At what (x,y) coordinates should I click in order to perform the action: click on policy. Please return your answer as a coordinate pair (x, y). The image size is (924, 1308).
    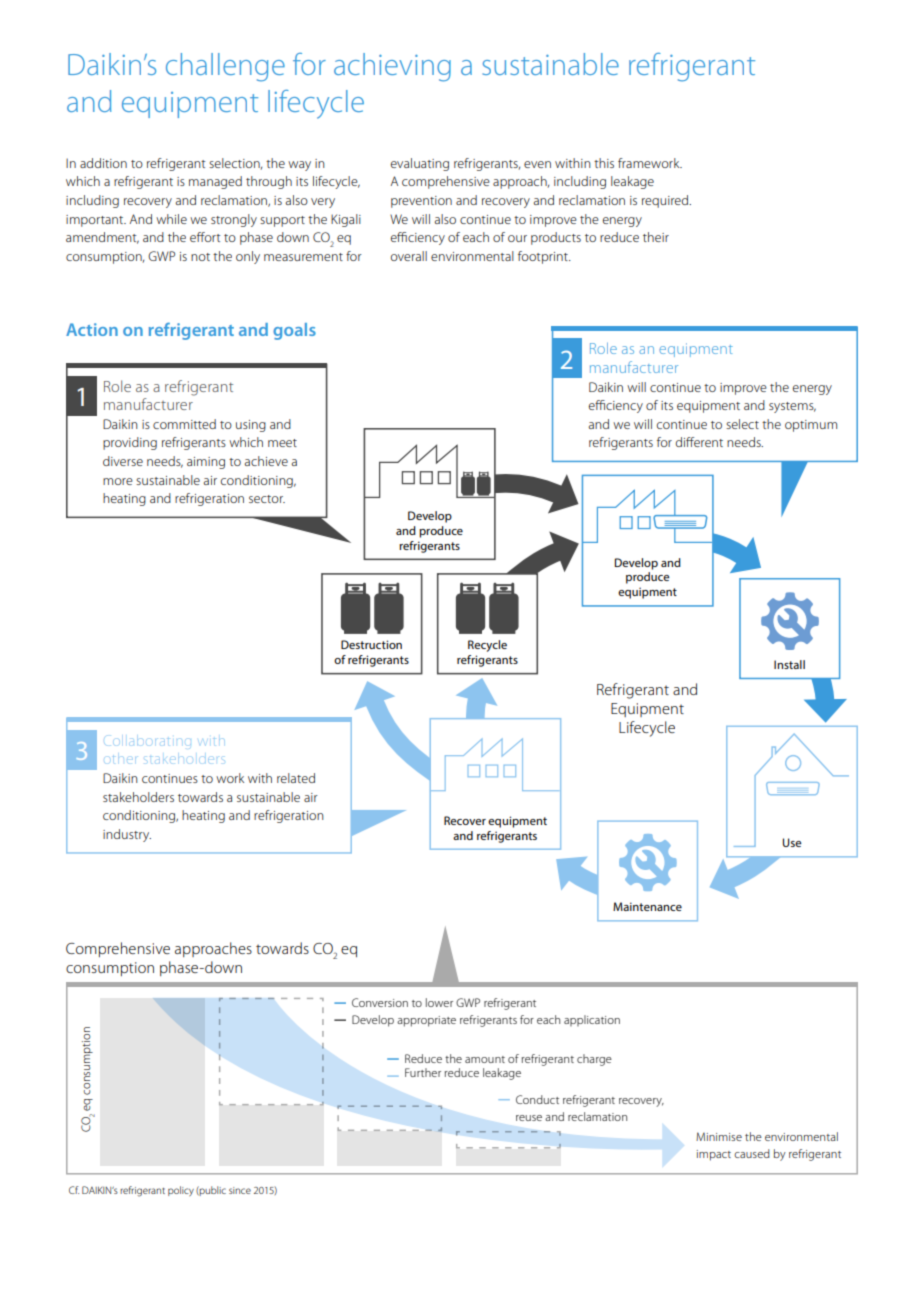
    Looking at the image, I should click on (181, 1191).
